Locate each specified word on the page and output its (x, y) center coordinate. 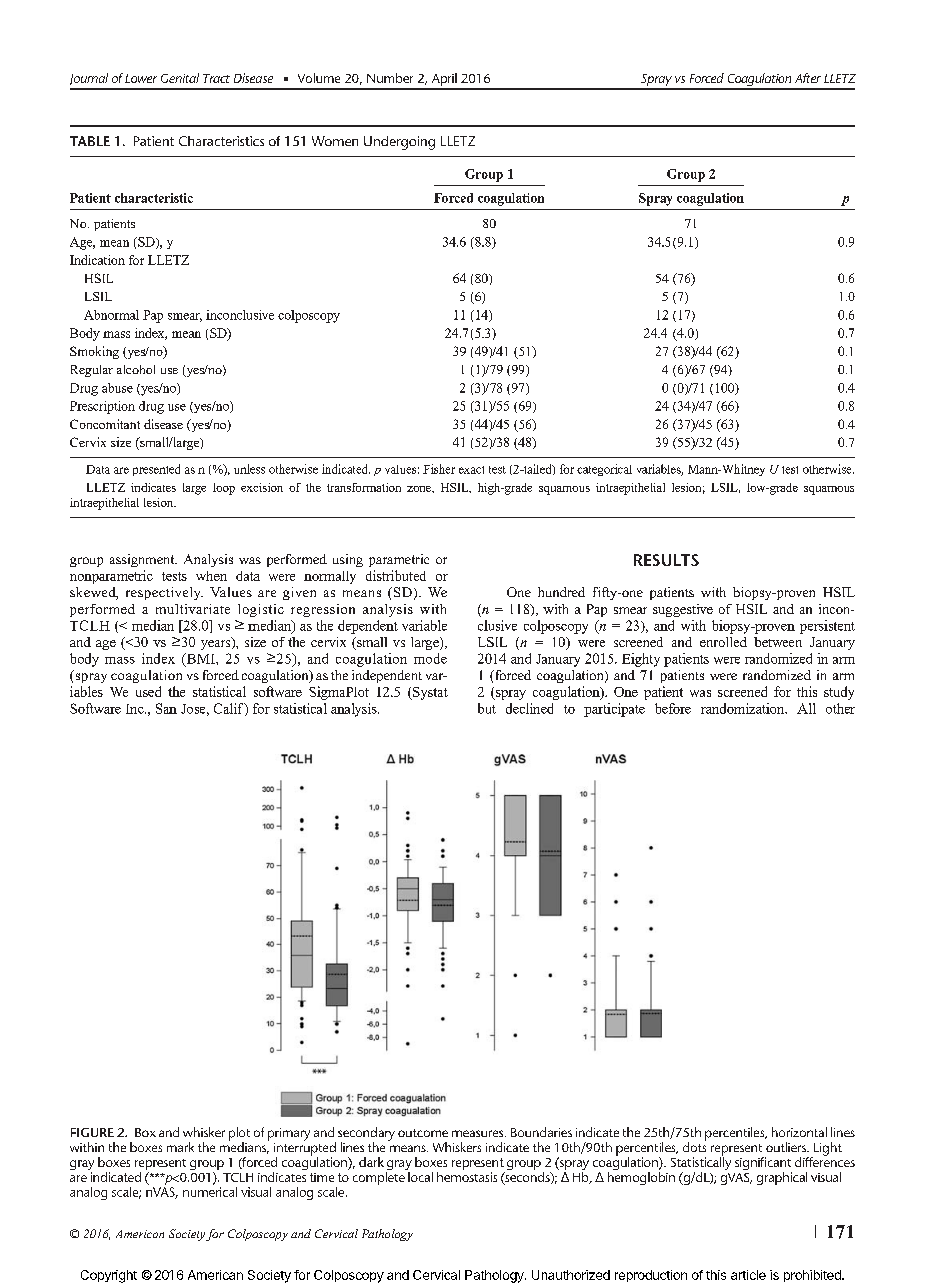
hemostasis (467, 1177)
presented (156, 470)
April (444, 81)
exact (471, 470)
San (166, 708)
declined (529, 708)
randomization (744, 708)
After (808, 78)
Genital (180, 78)
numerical (210, 1192)
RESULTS (666, 560)
